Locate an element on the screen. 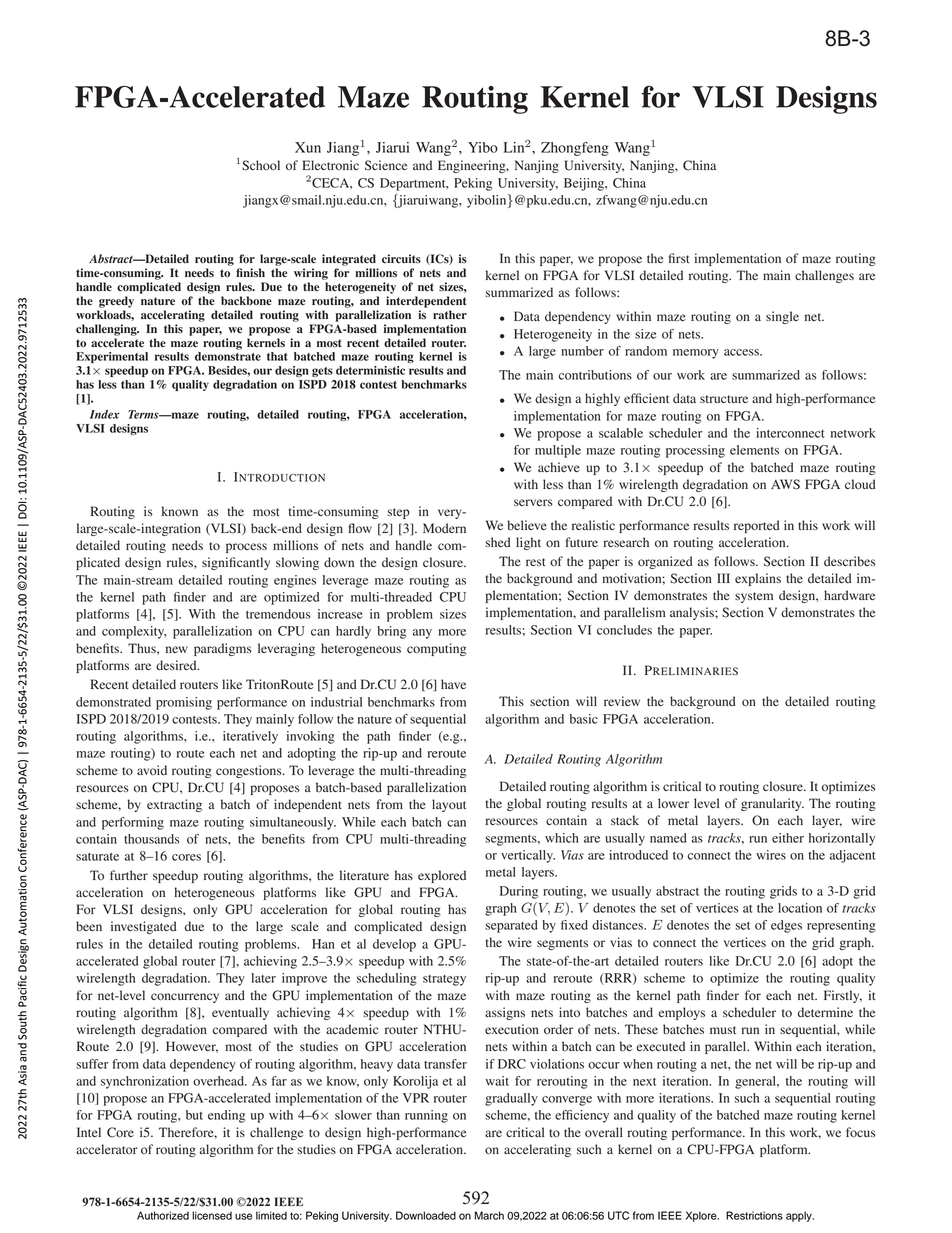 This screenshot has height=1233, width=952. system is located at coordinates (754, 597).
